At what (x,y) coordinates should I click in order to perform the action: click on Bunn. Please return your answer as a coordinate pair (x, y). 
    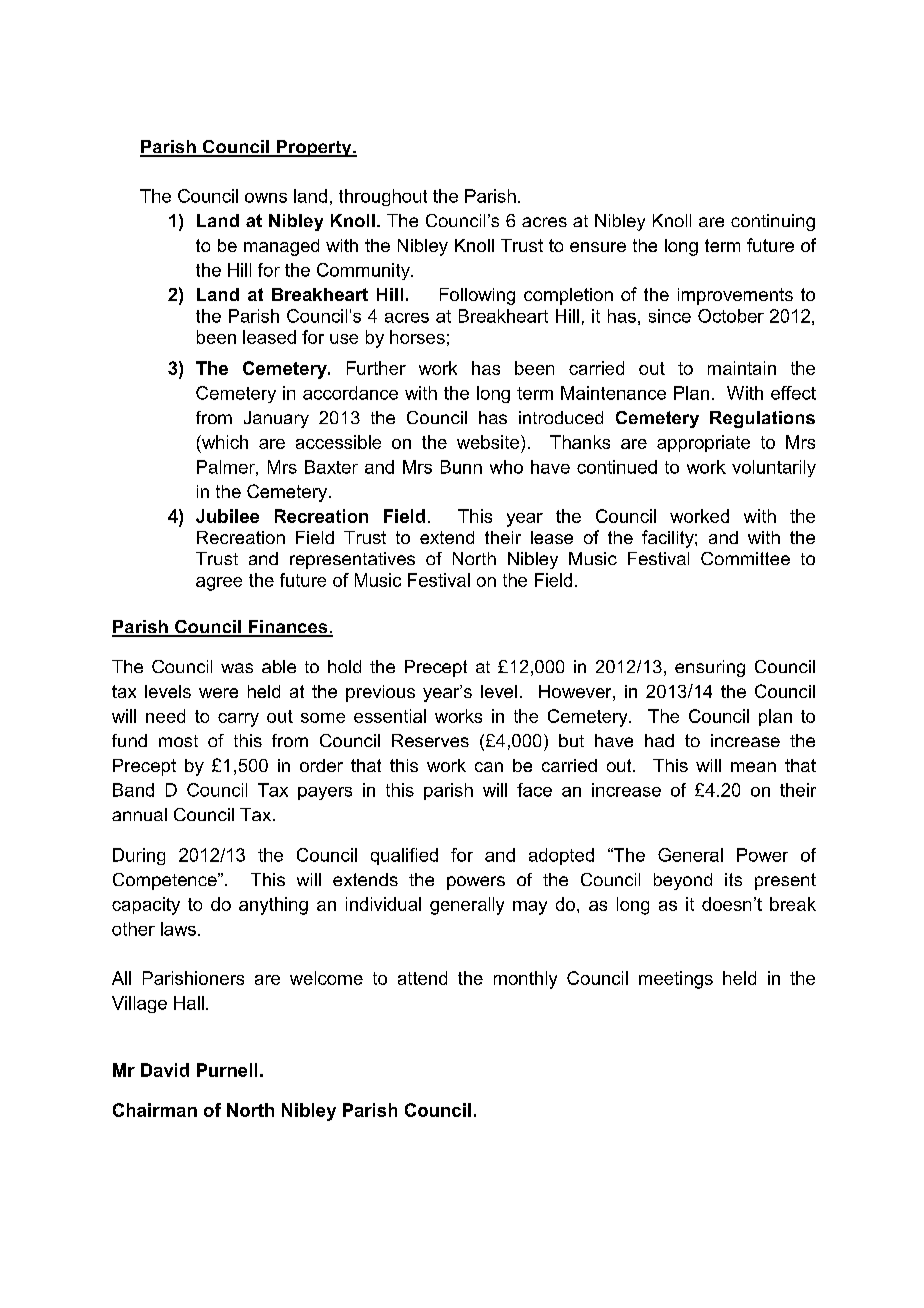
    Looking at the image, I should click on (461, 467).
